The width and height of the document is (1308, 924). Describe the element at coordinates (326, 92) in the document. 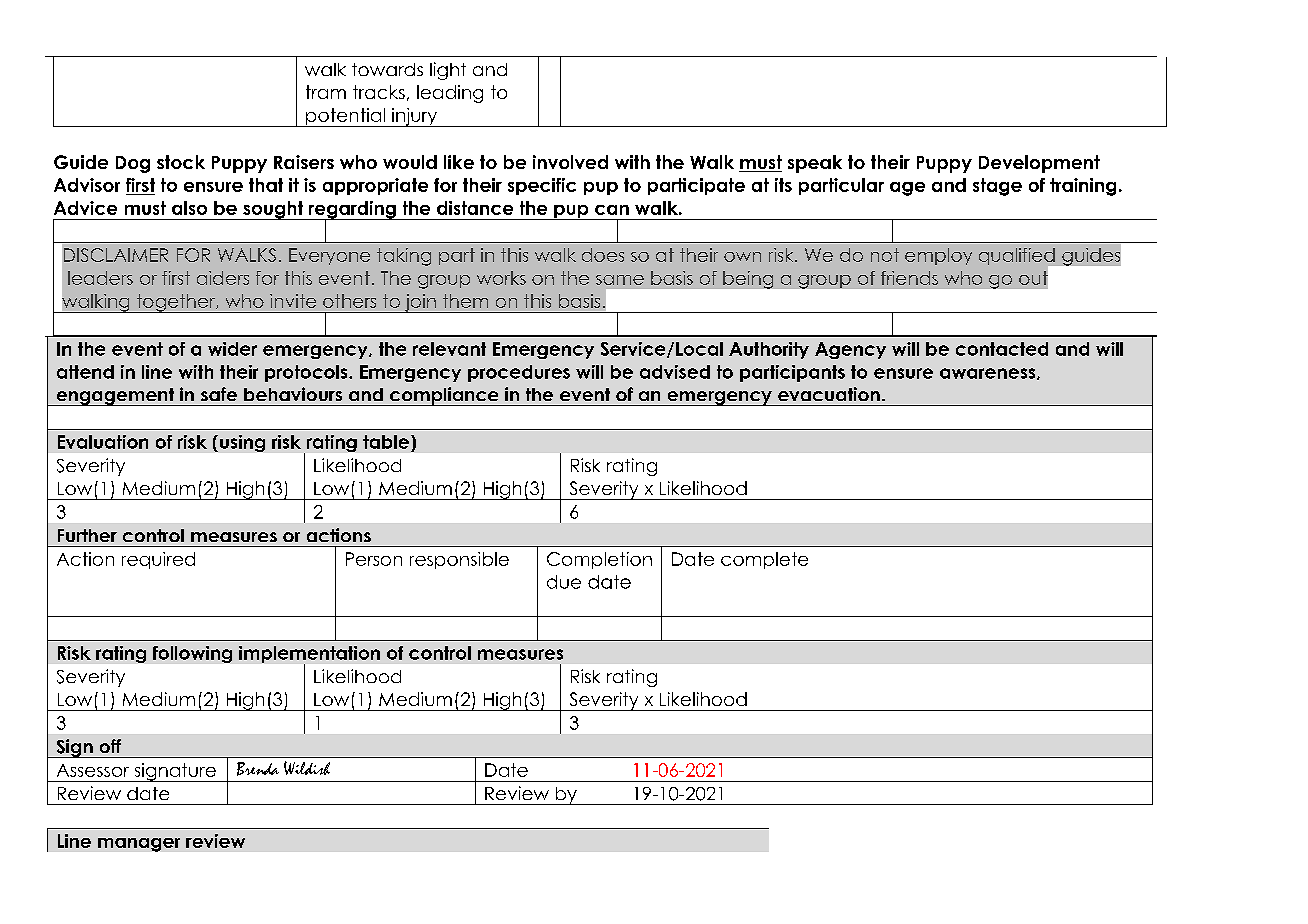

I see `tram` at that location.
